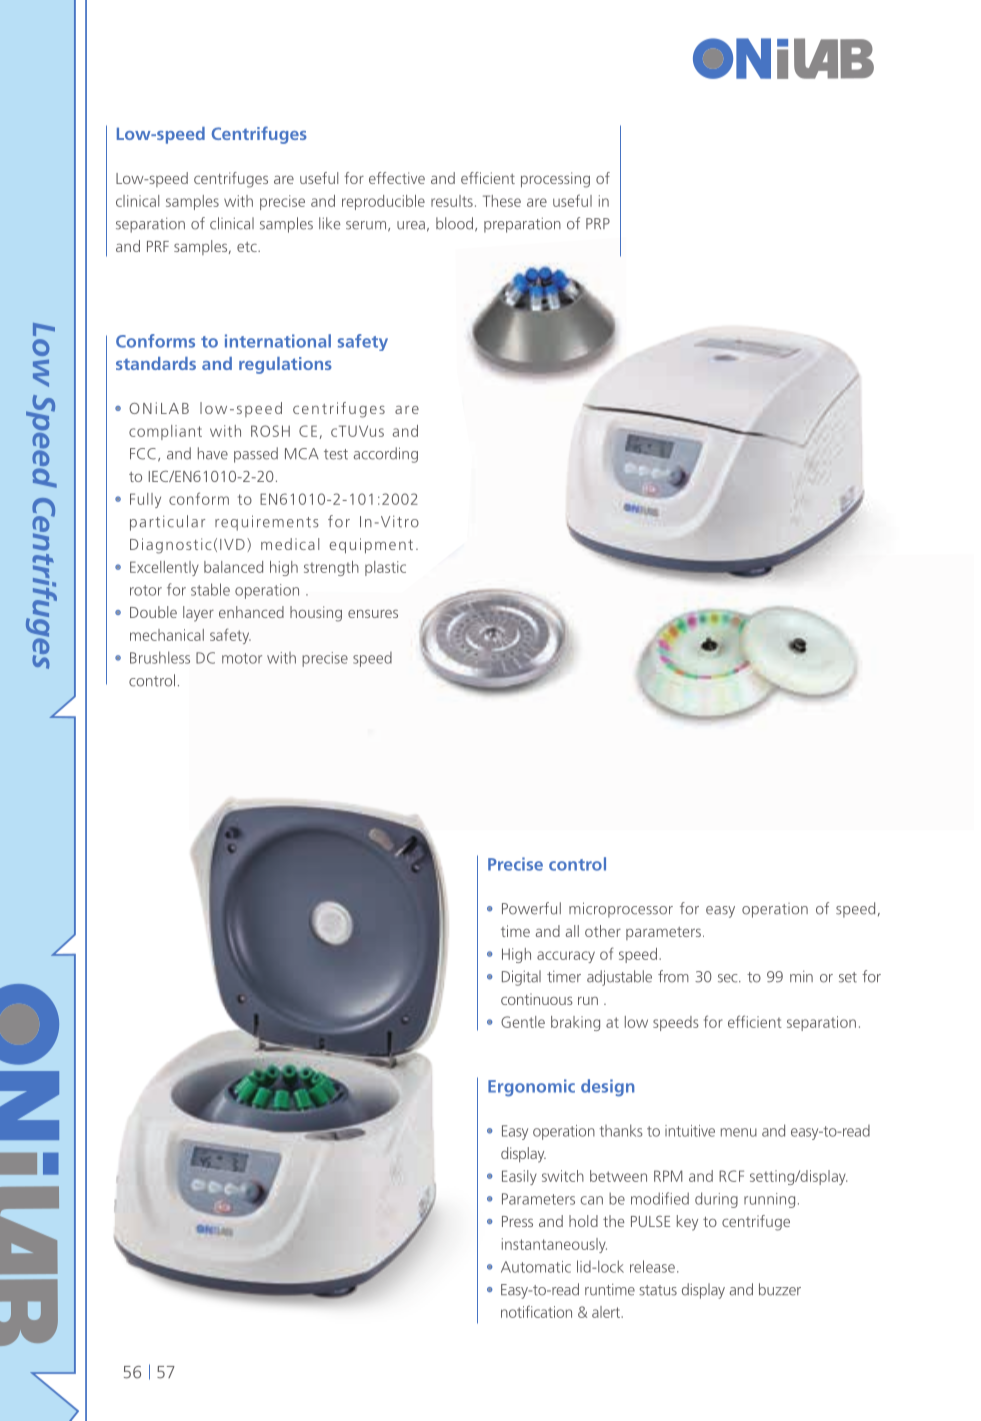  Describe the element at coordinates (780, 1289) in the document. I see `buzzer` at that location.
